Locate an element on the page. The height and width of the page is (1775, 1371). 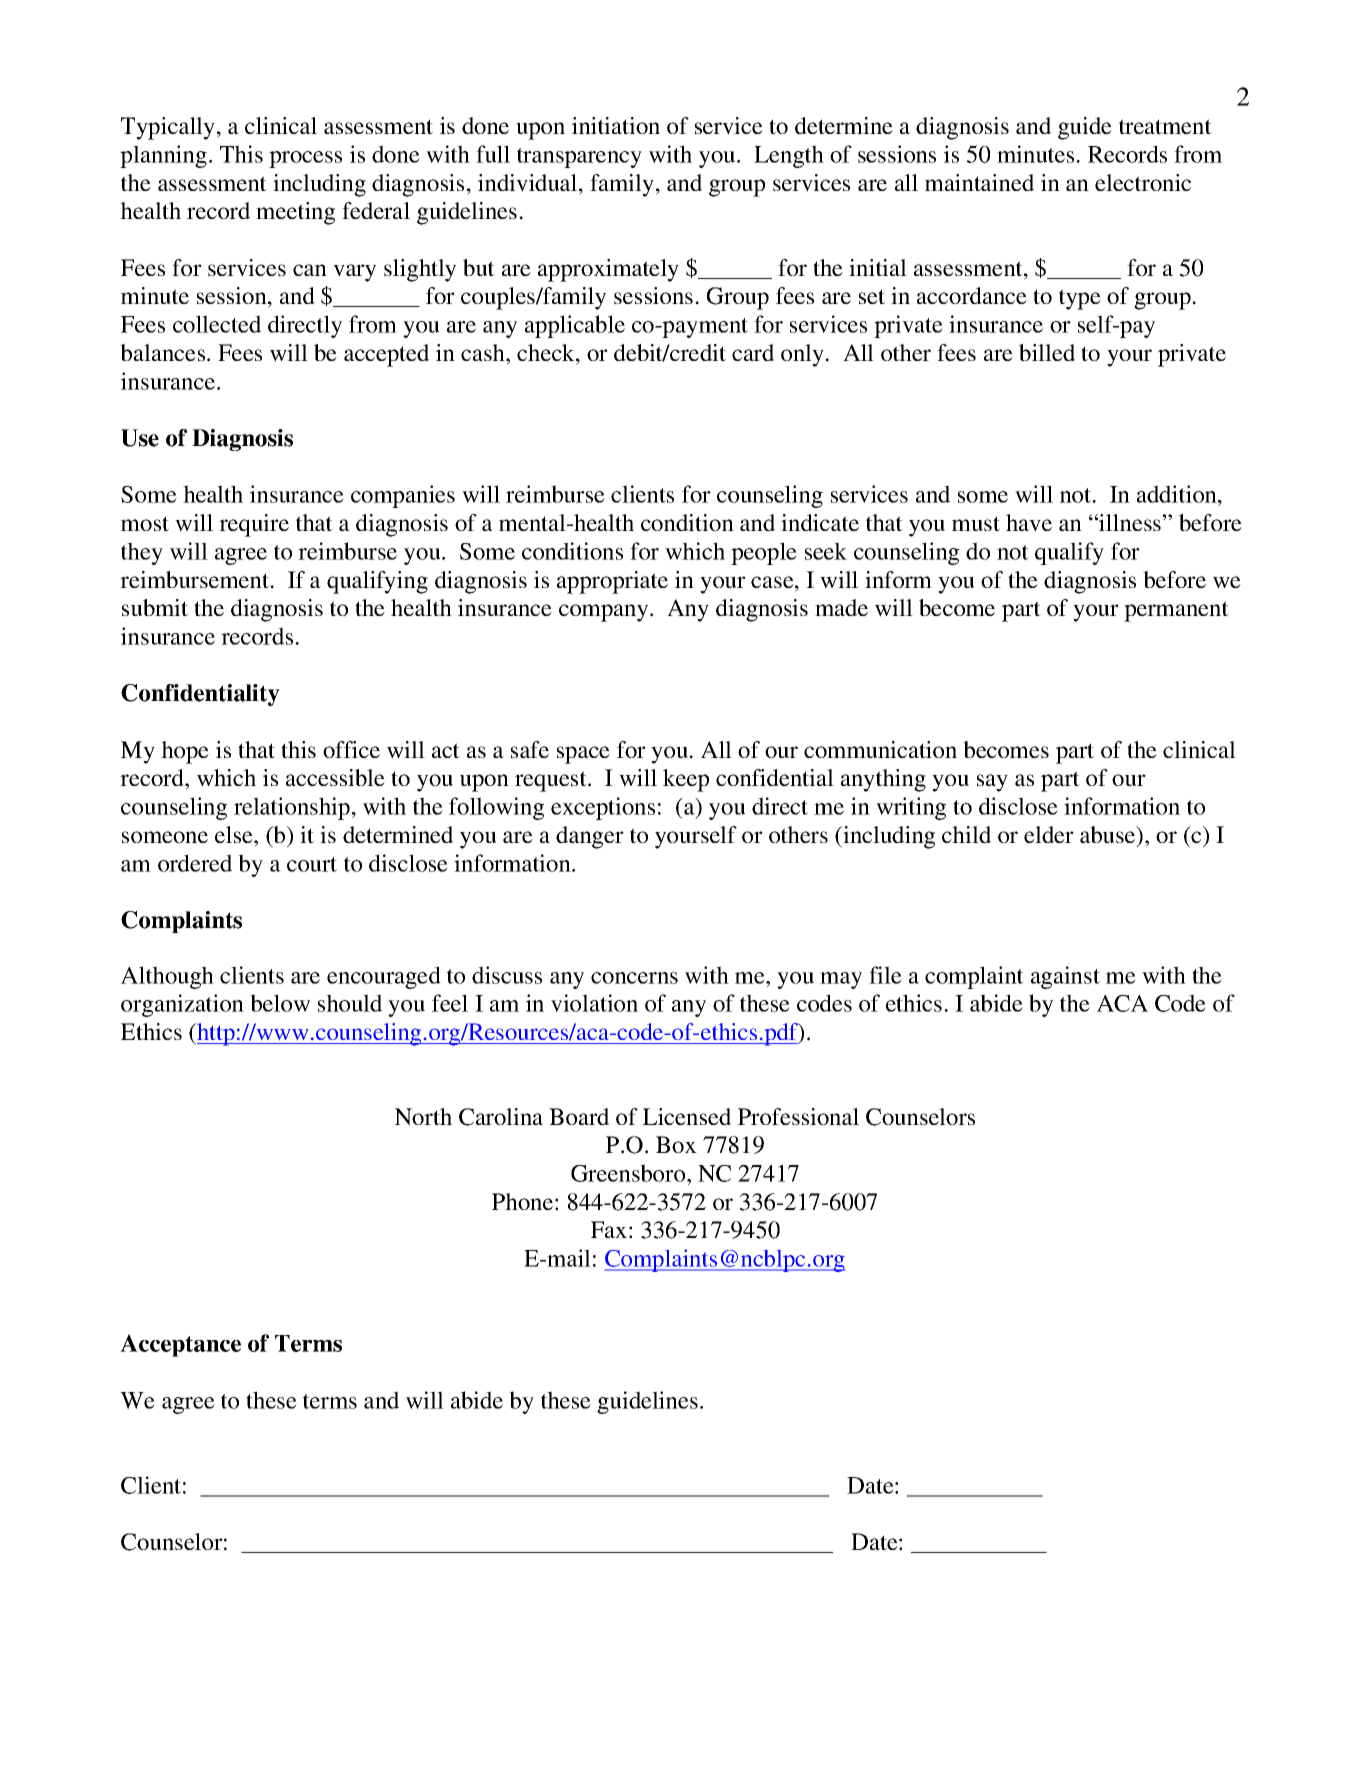
have is located at coordinates (1029, 523).
